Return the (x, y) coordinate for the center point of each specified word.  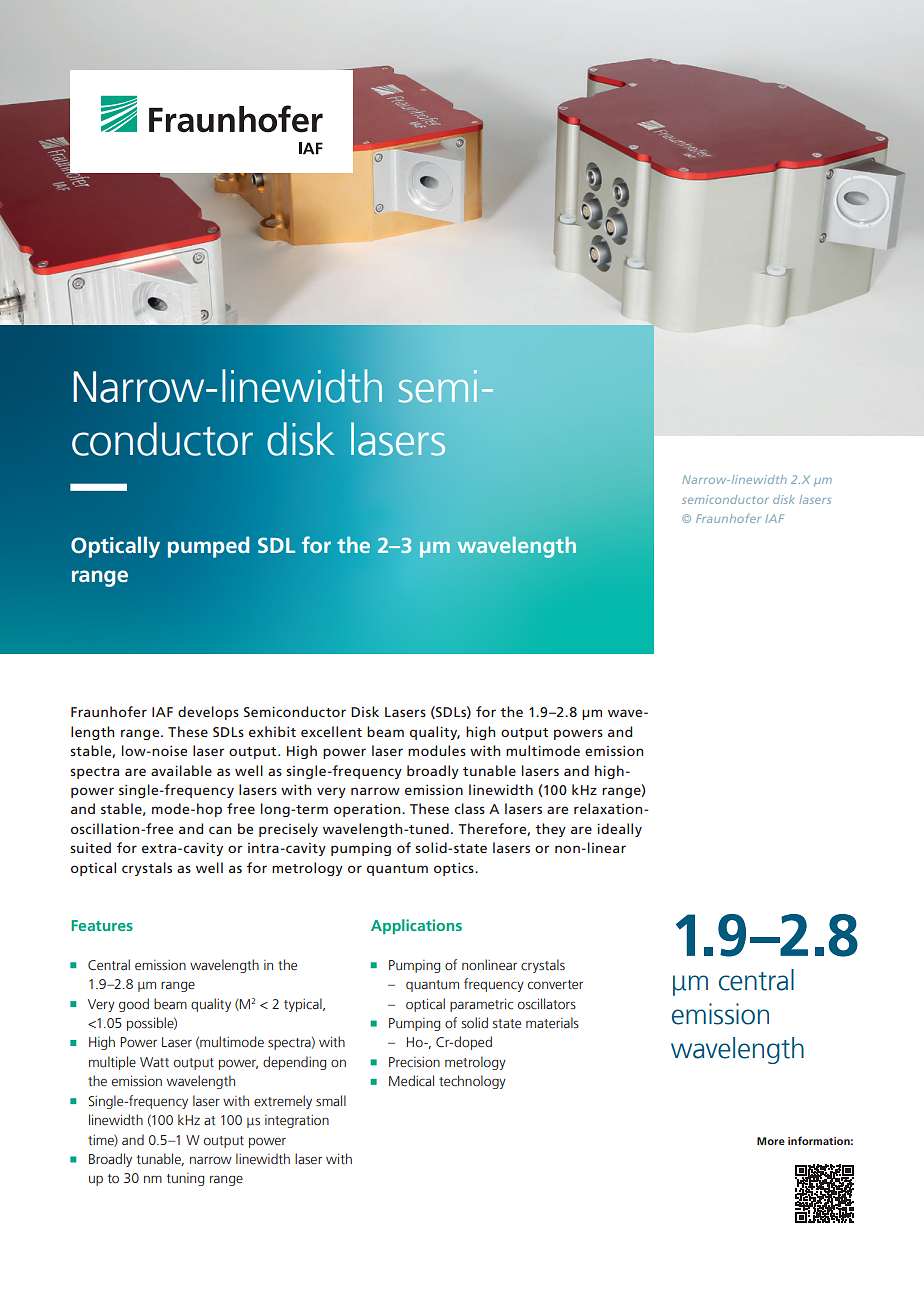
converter (555, 985)
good (134, 1005)
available (181, 770)
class (469, 808)
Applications (416, 926)
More (771, 1141)
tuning (185, 1179)
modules (437, 750)
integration (297, 1121)
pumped (209, 547)
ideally (619, 830)
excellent (331, 731)
